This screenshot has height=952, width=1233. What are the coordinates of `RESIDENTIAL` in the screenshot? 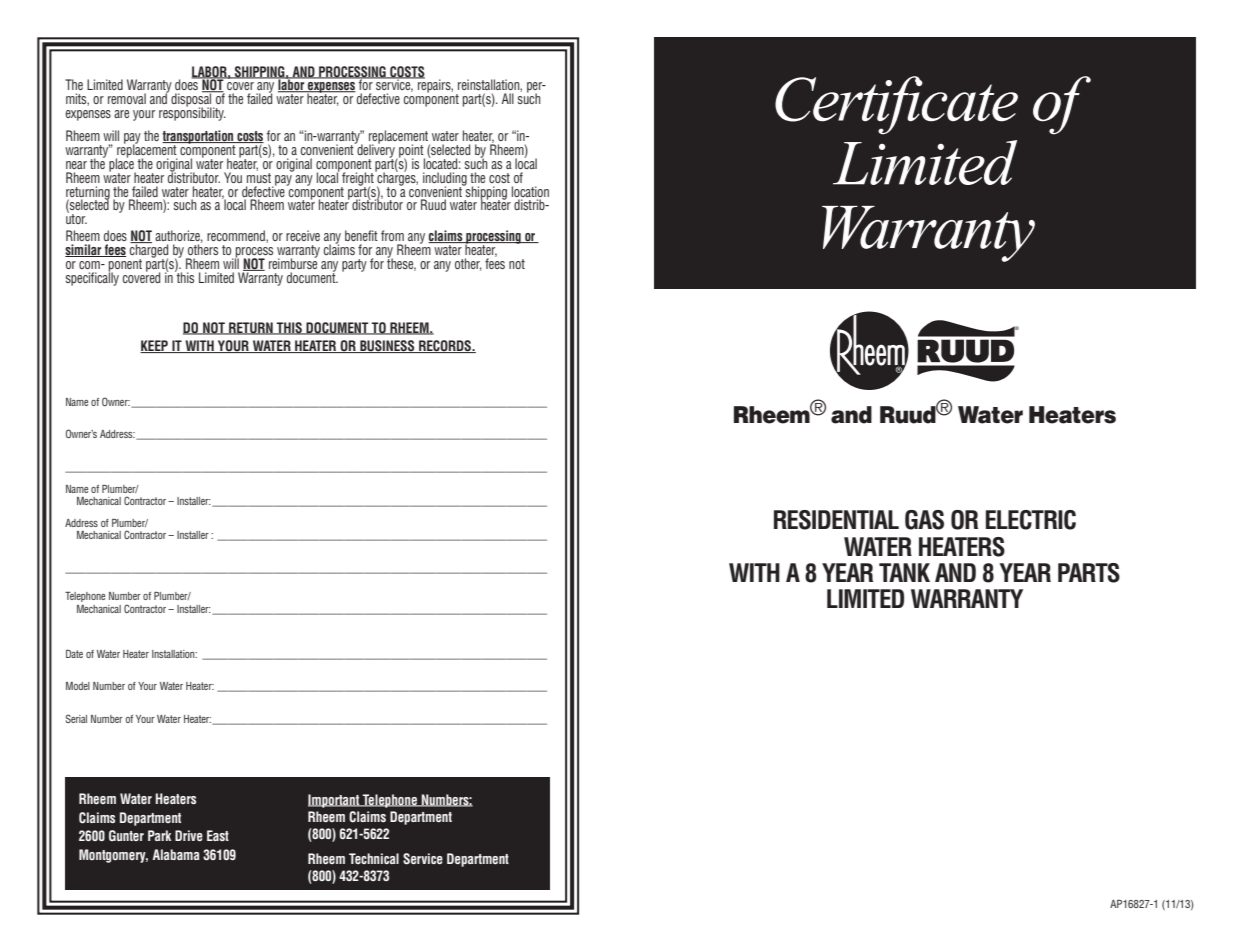 It's located at (836, 520).
